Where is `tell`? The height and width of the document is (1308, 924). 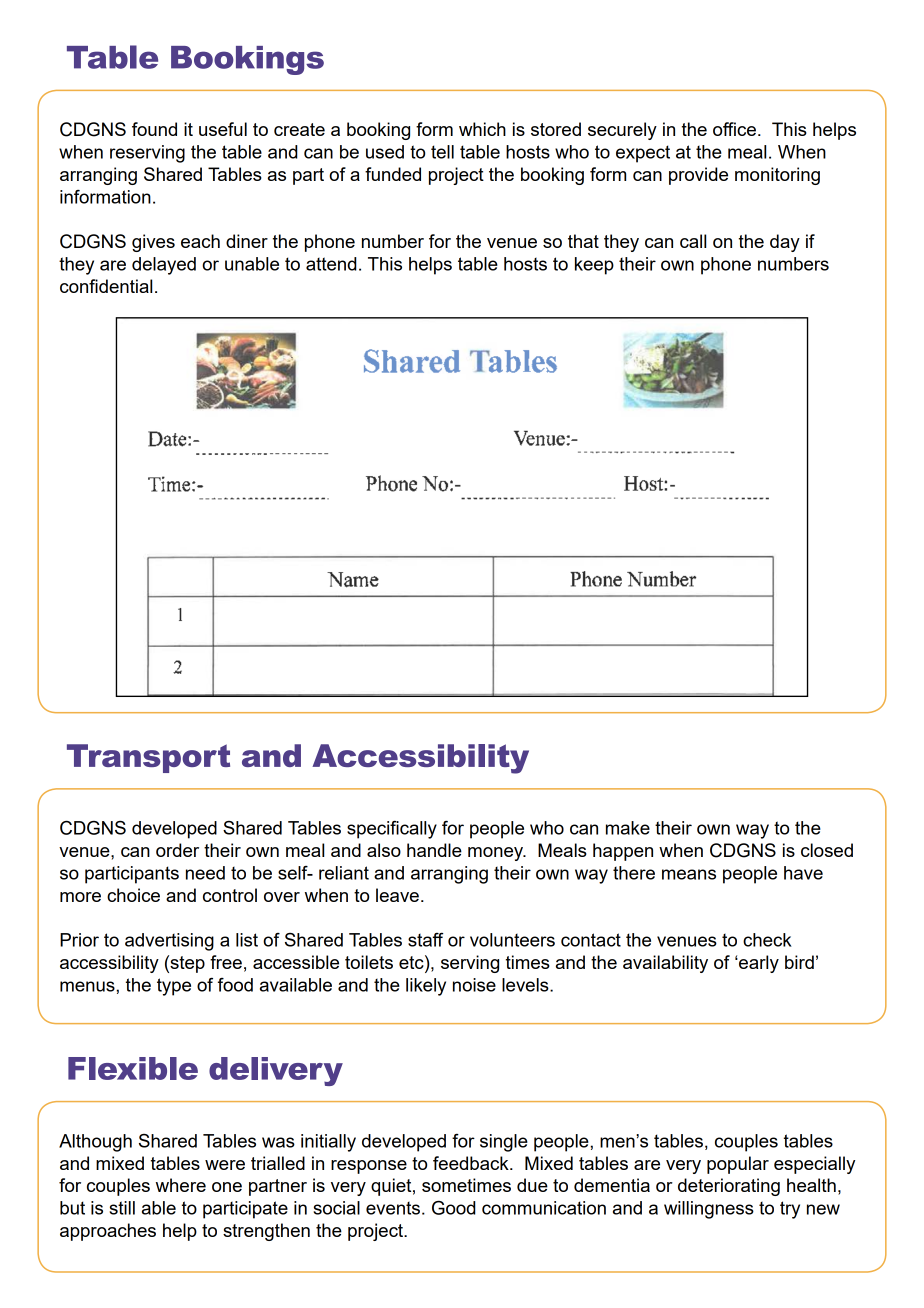
tell is located at coordinates (442, 152).
